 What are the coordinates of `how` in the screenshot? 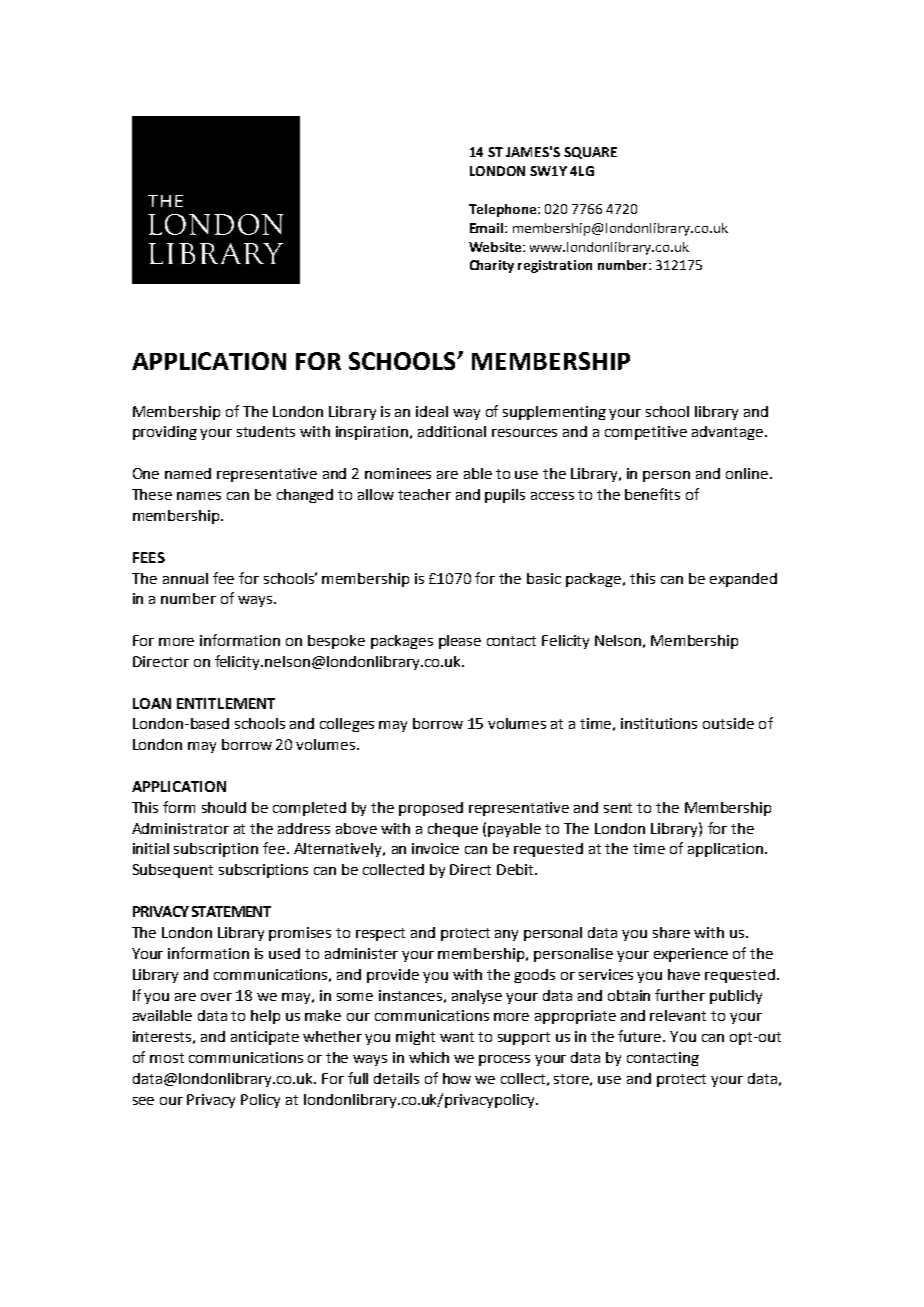 It's located at (457, 1078).
